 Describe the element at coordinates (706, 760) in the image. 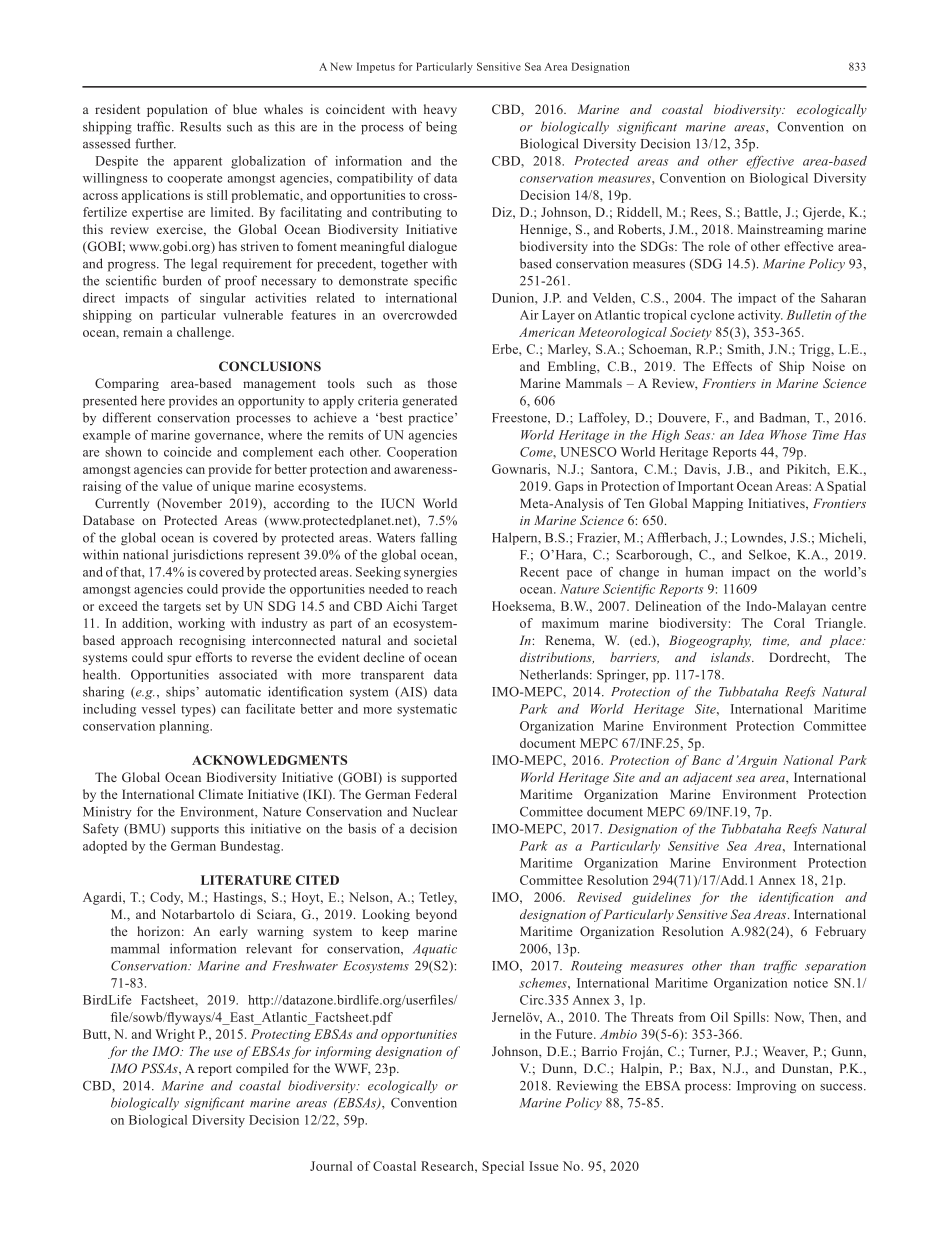

I see `Banc` at that location.
